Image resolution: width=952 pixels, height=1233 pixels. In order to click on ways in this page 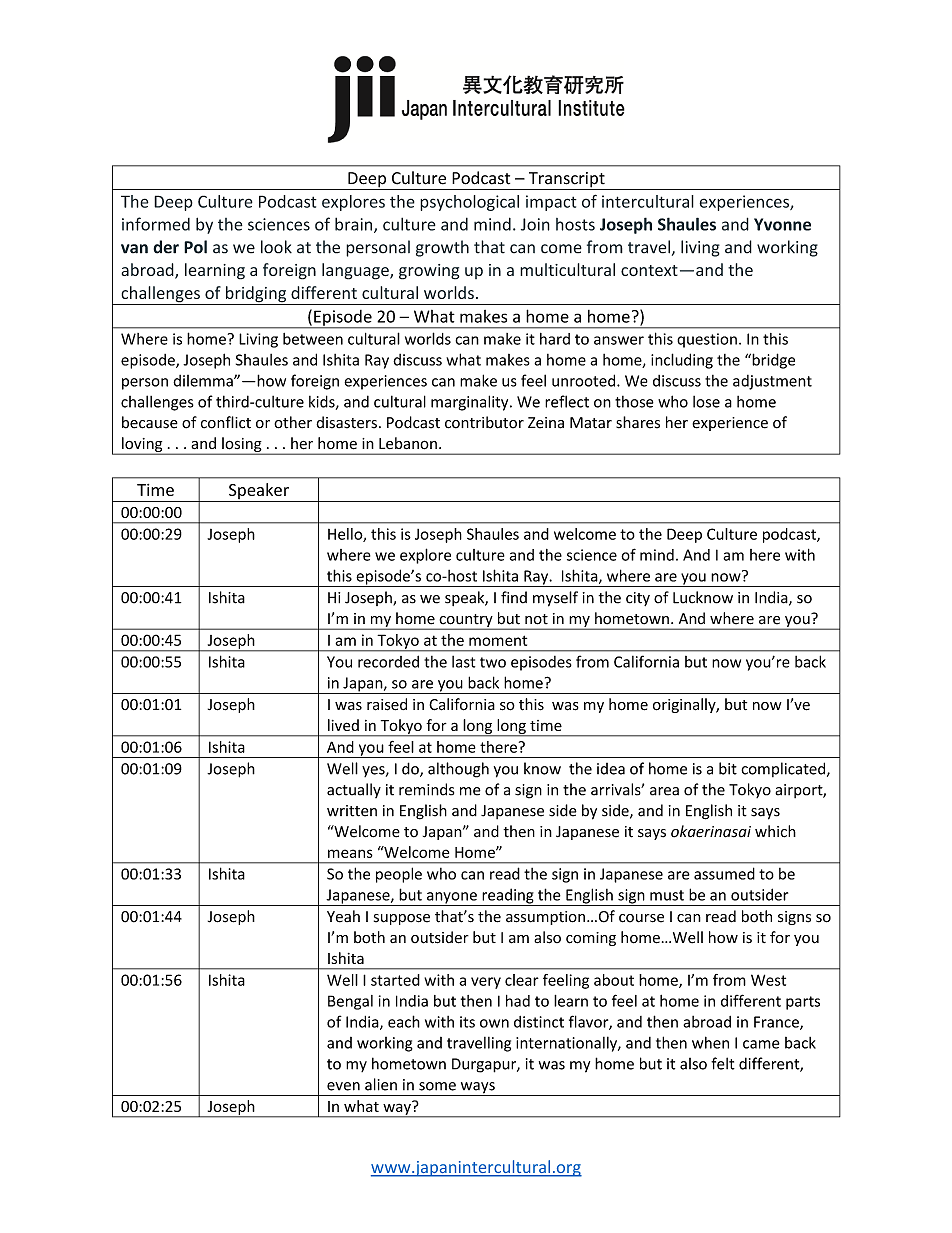, I will do `click(477, 1089)`.
